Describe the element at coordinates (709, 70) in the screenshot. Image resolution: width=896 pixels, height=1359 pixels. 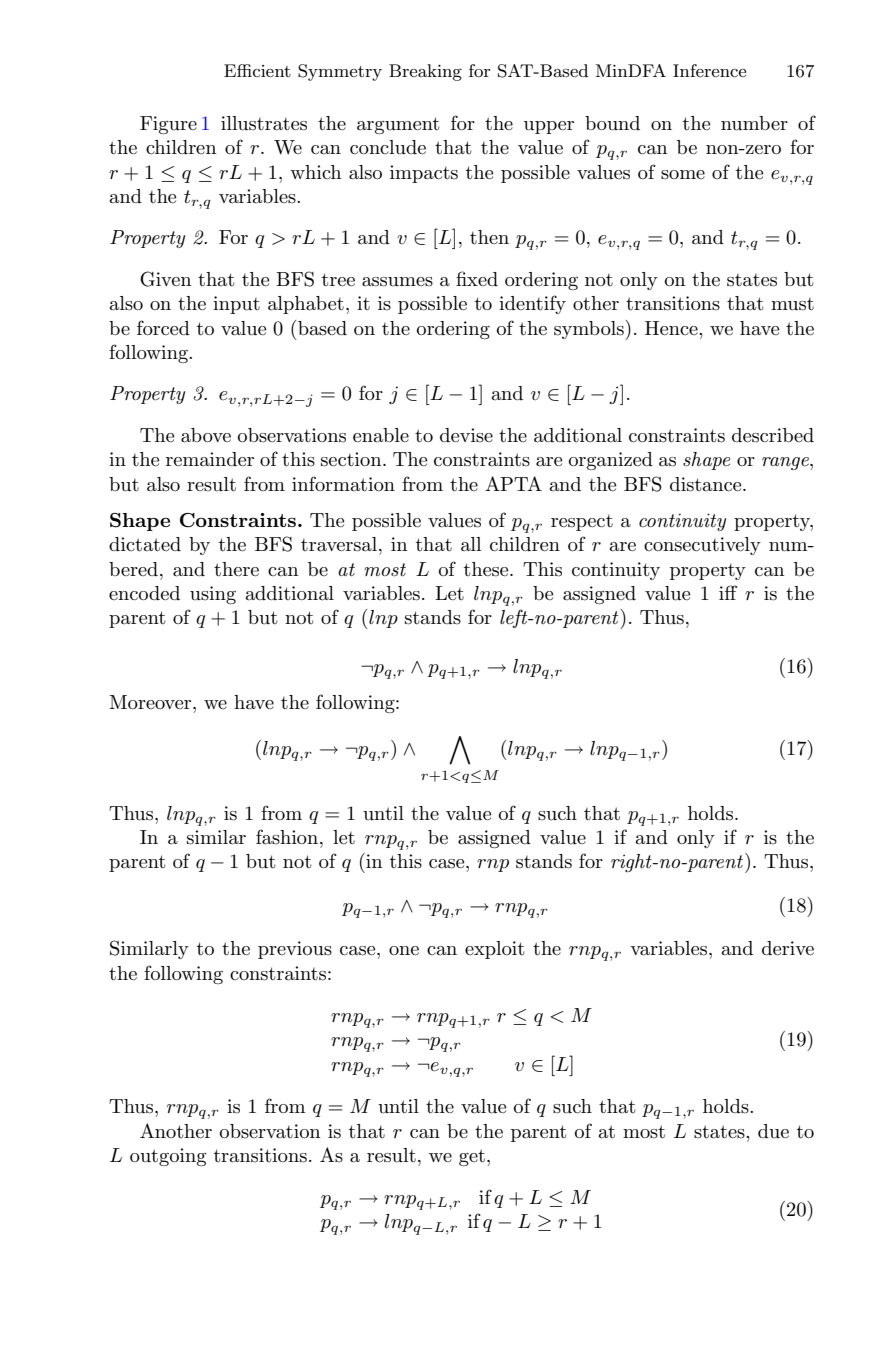
I see `Inference` at that location.
